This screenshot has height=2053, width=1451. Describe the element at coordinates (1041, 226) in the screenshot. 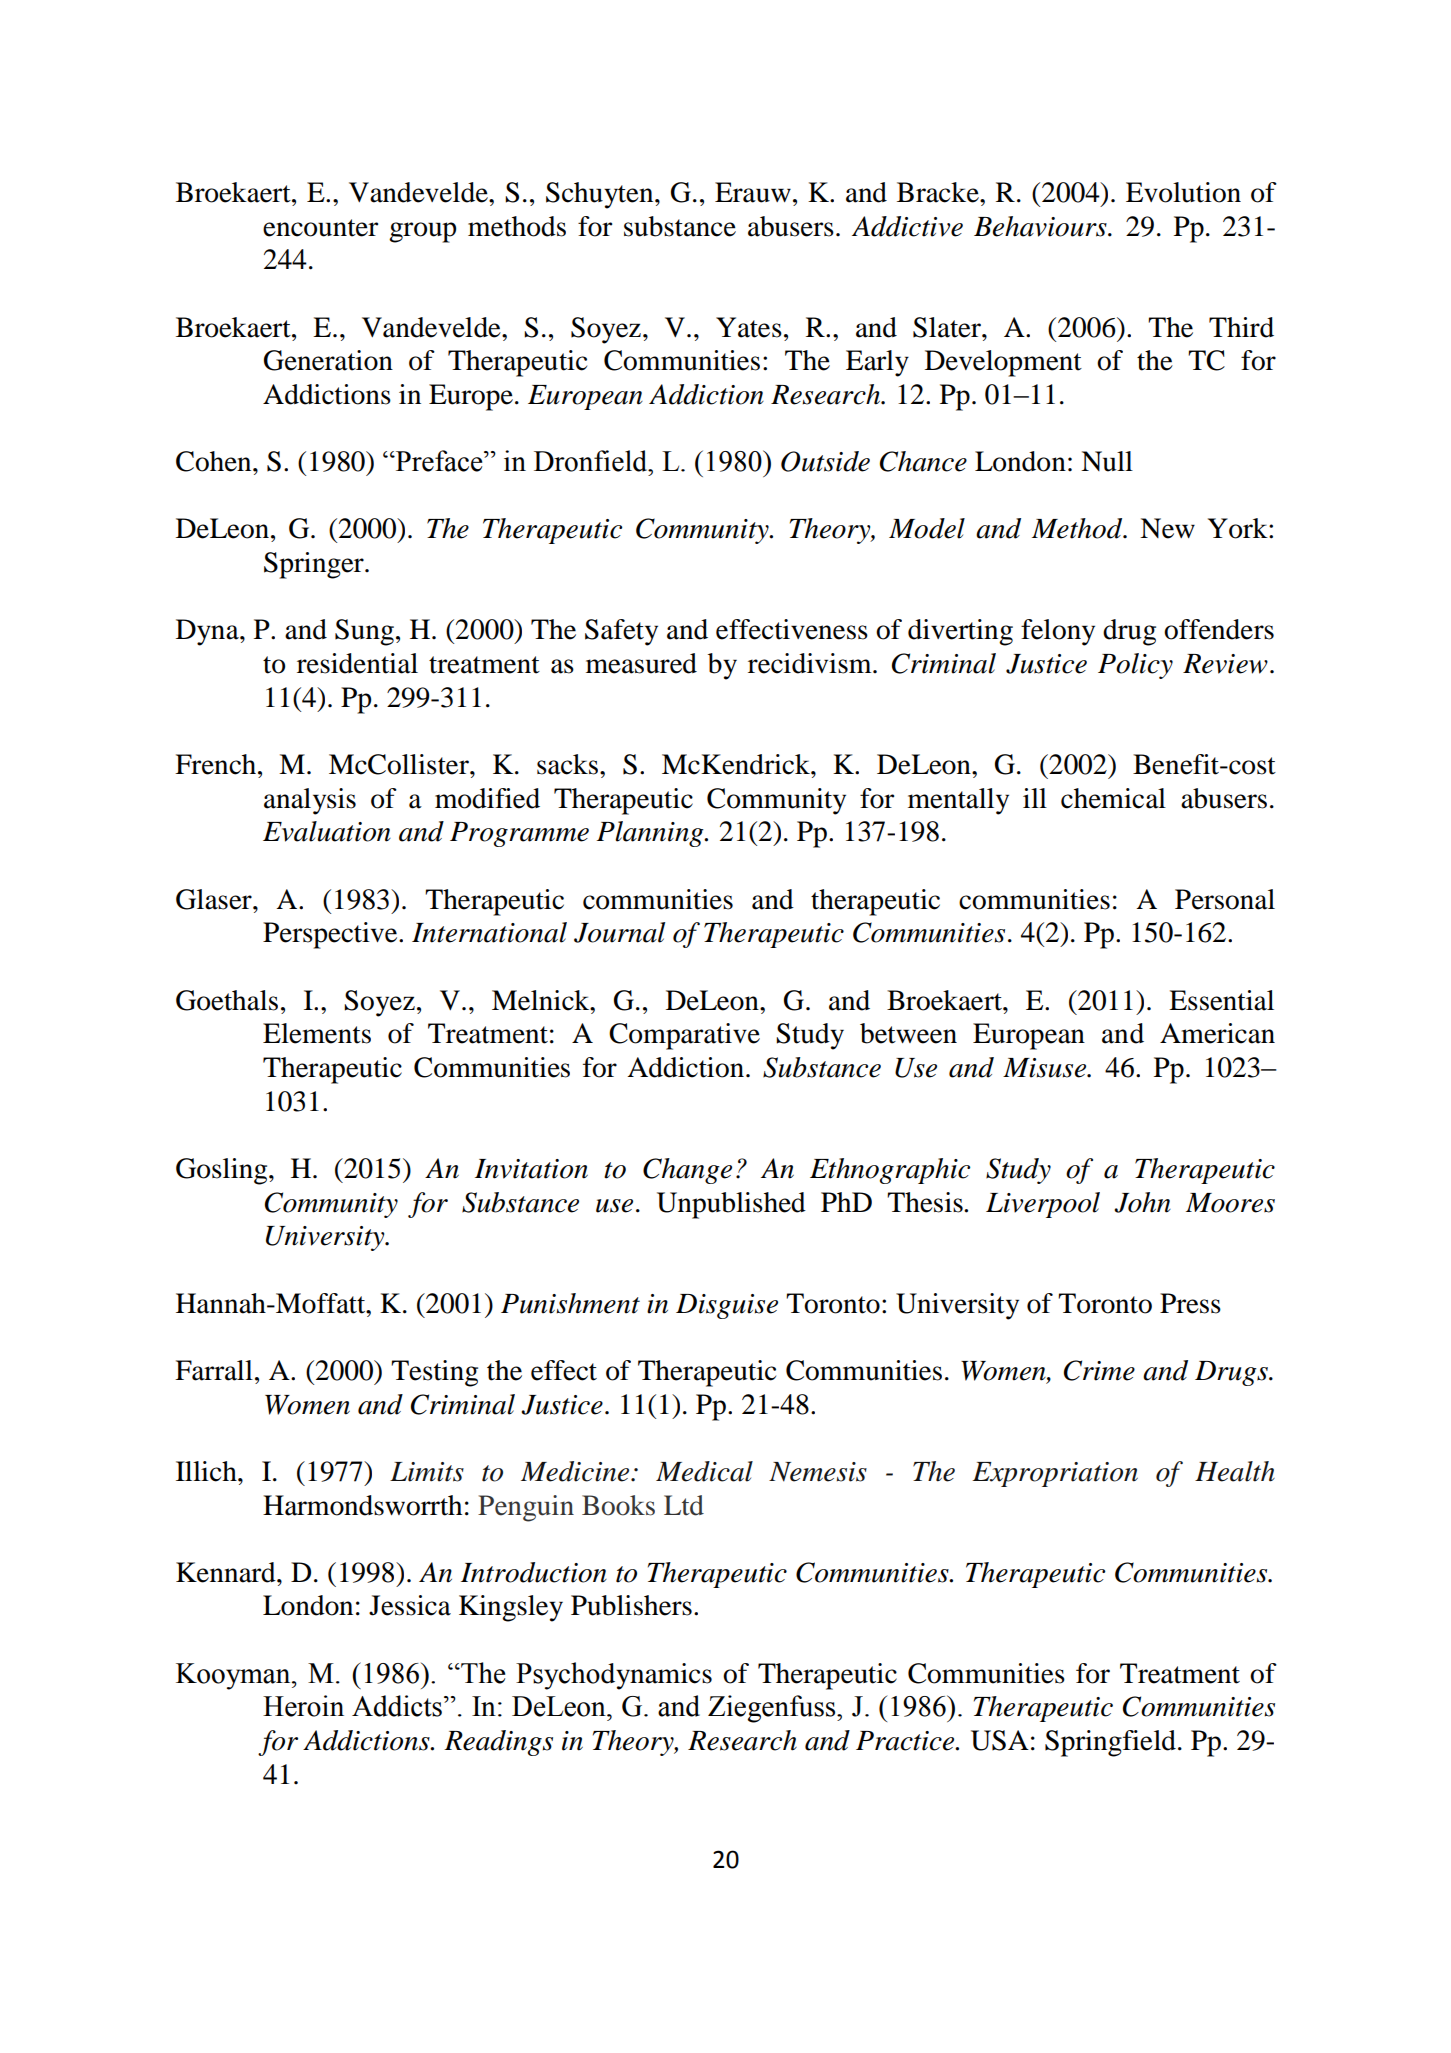

I see `Behaviours` at that location.
